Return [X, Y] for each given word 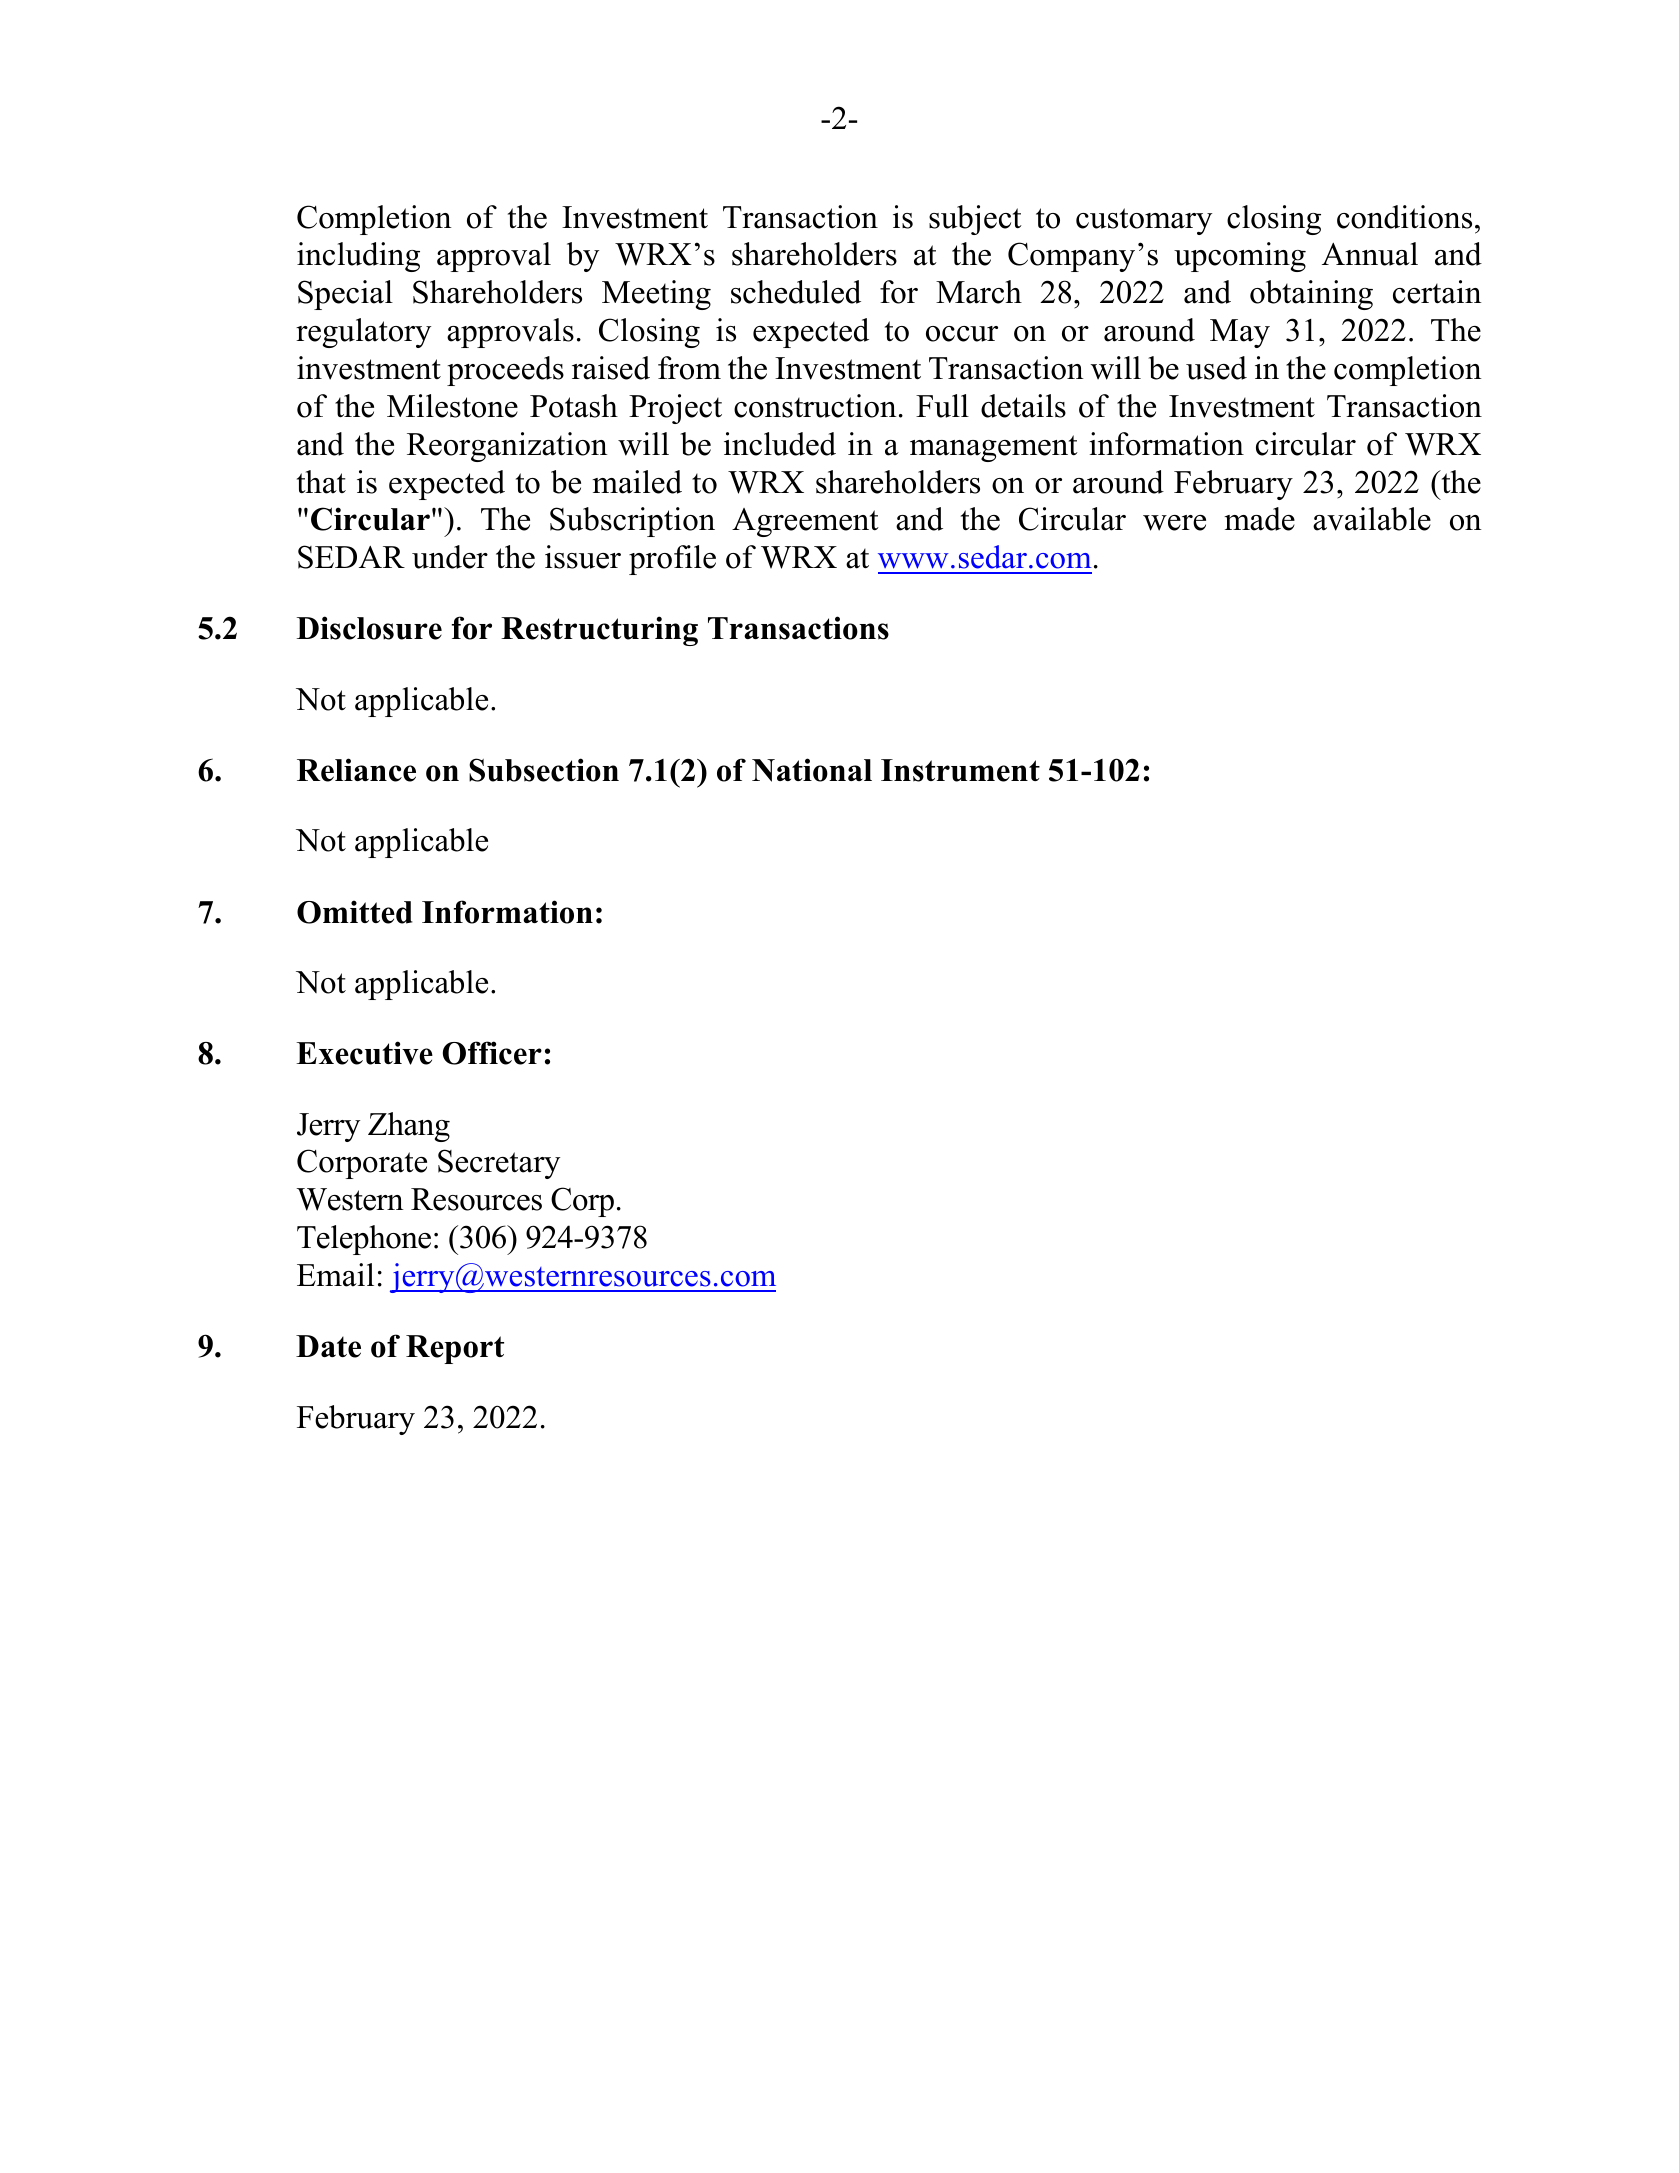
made [1260, 519]
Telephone [364, 1240]
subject [975, 220]
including [358, 257]
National [812, 770]
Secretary [499, 1164]
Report [455, 1349]
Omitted [355, 912]
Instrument [960, 770]
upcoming [1240, 257]
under [450, 557]
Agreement [805, 522]
